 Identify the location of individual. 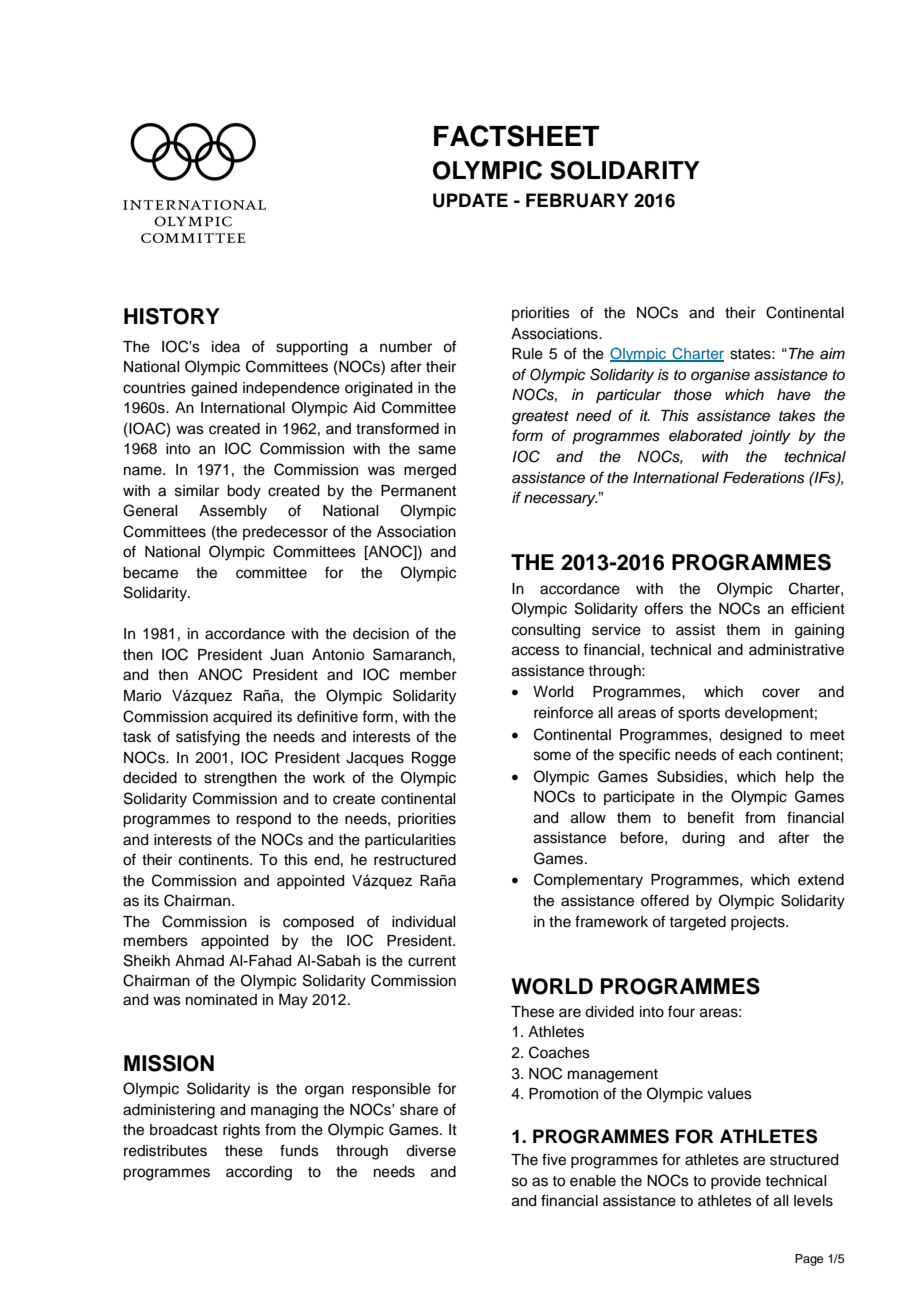
(423, 922).
